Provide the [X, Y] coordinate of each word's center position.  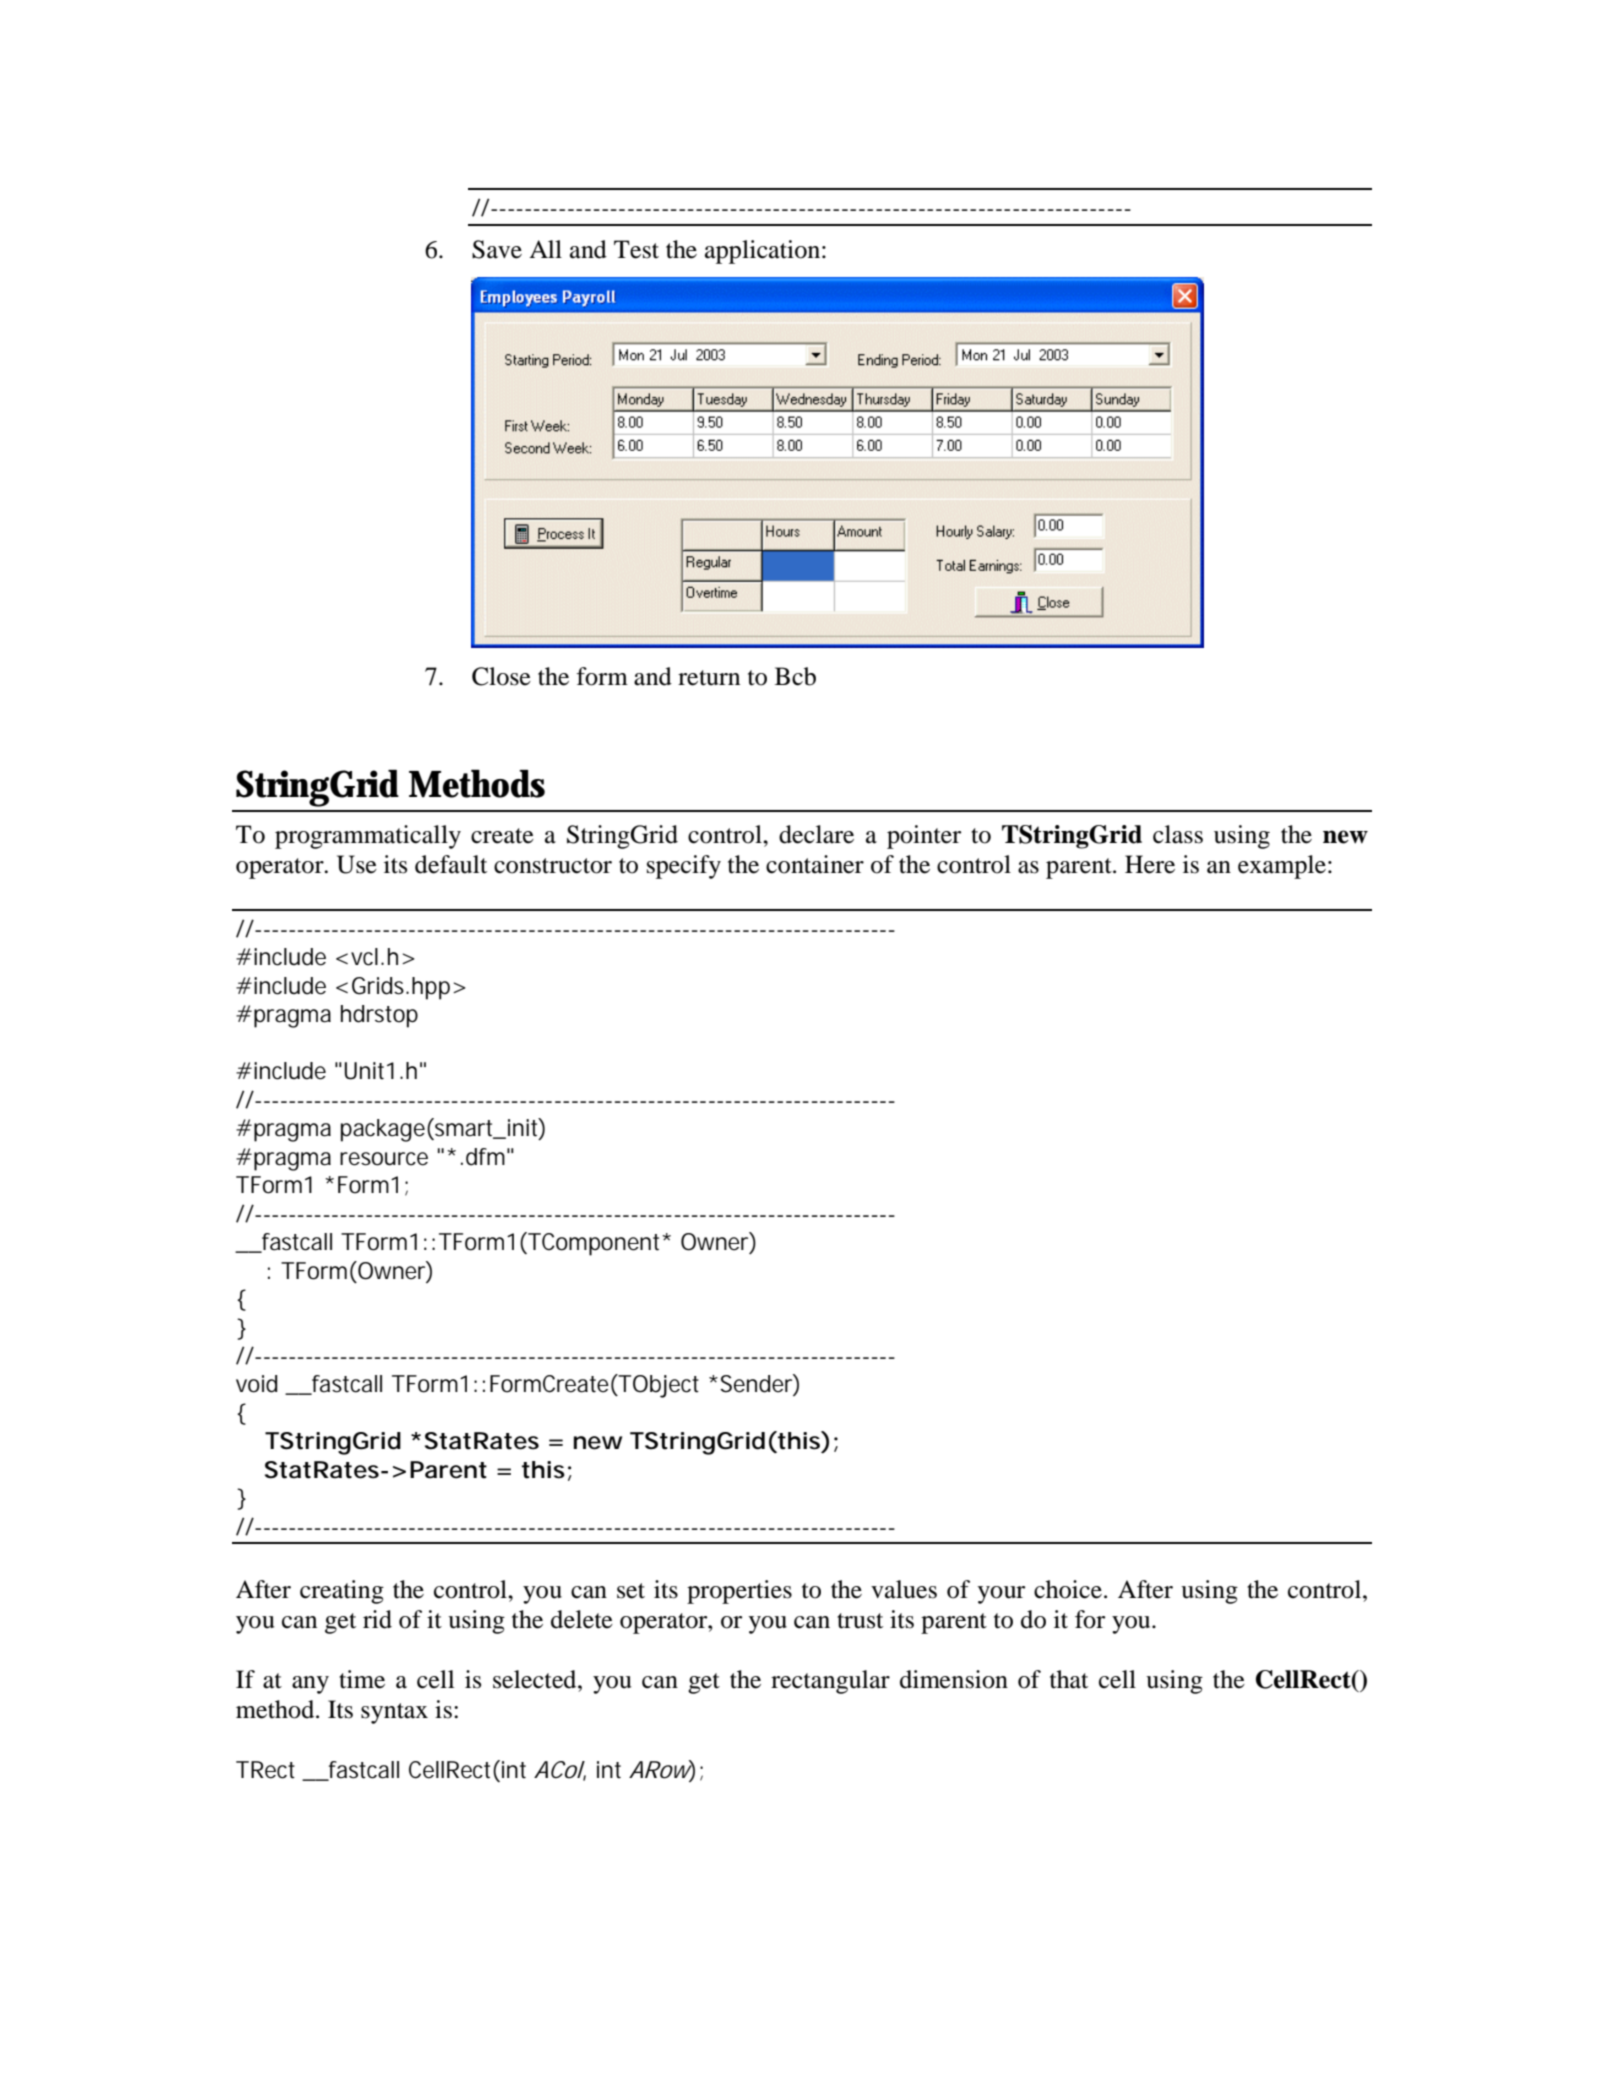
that [1069, 1679]
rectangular [830, 1682]
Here [1150, 864]
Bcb [795, 676]
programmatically [368, 837]
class [1178, 834]
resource [384, 1159]
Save [497, 249]
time [362, 1679]
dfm [485, 1157]
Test [636, 249]
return [709, 678]
